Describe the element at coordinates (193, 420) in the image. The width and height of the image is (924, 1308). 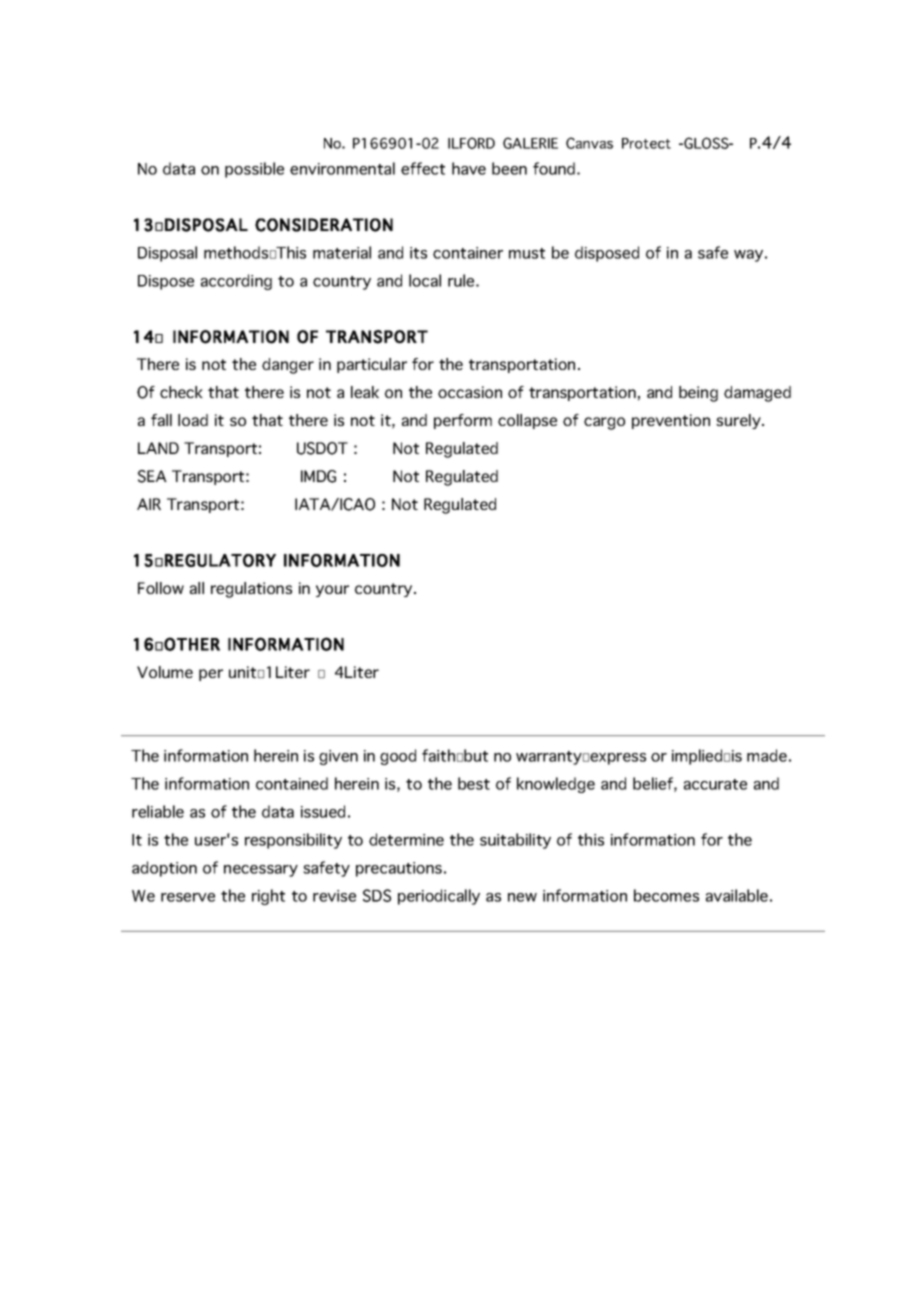
I see `load` at that location.
